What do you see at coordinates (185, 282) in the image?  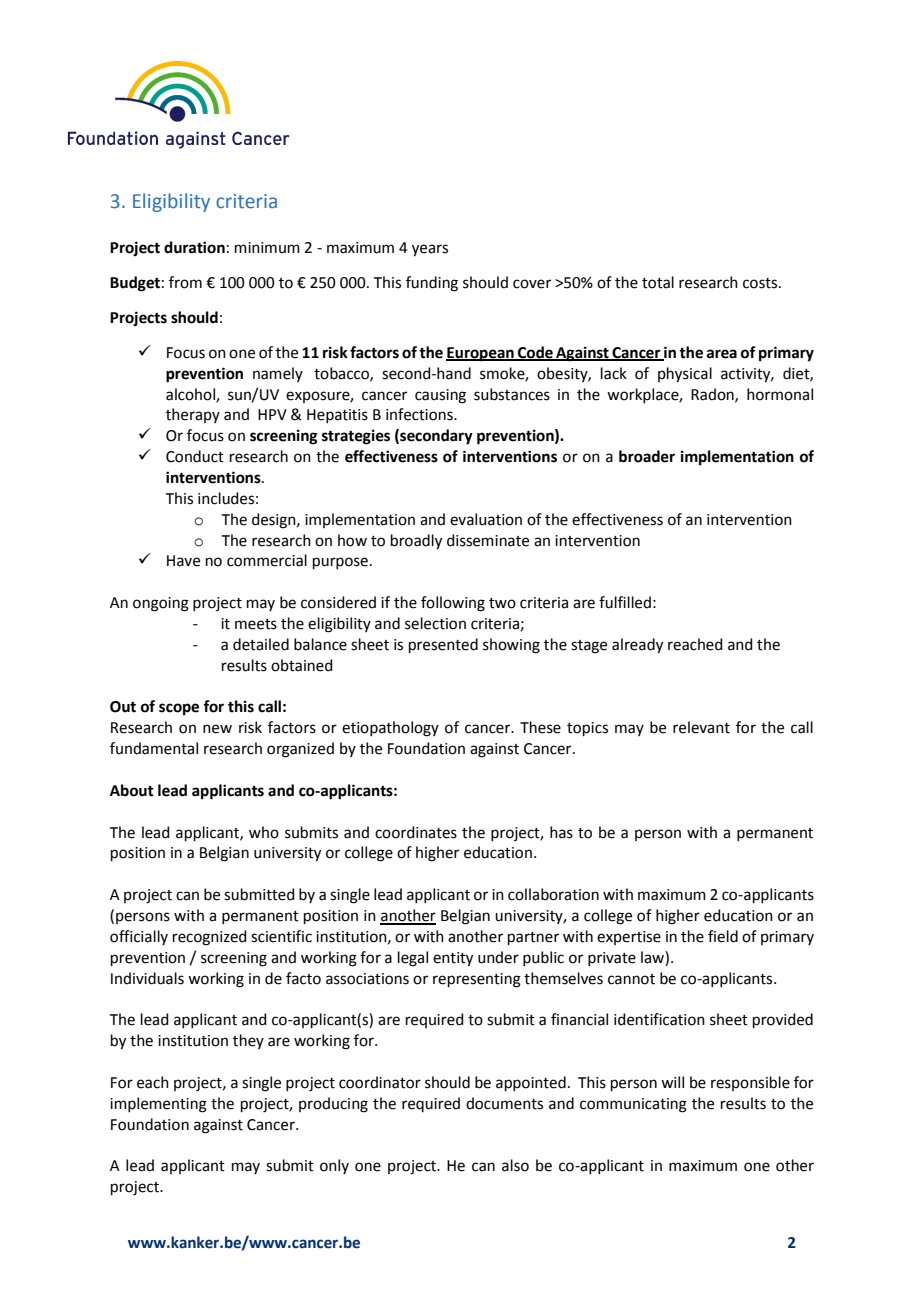 I see `from` at bounding box center [185, 282].
